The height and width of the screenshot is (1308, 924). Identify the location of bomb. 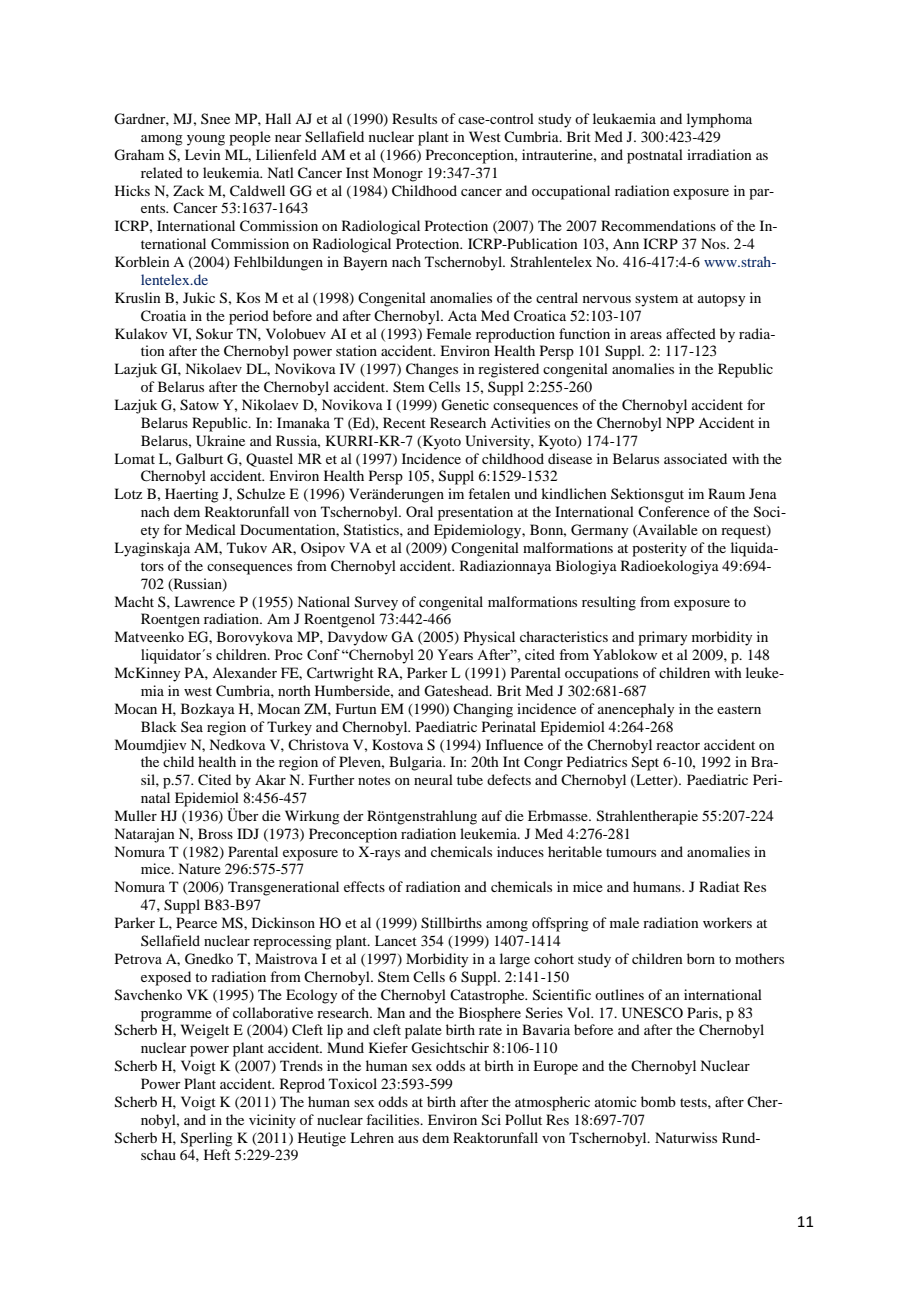
(658, 1101).
